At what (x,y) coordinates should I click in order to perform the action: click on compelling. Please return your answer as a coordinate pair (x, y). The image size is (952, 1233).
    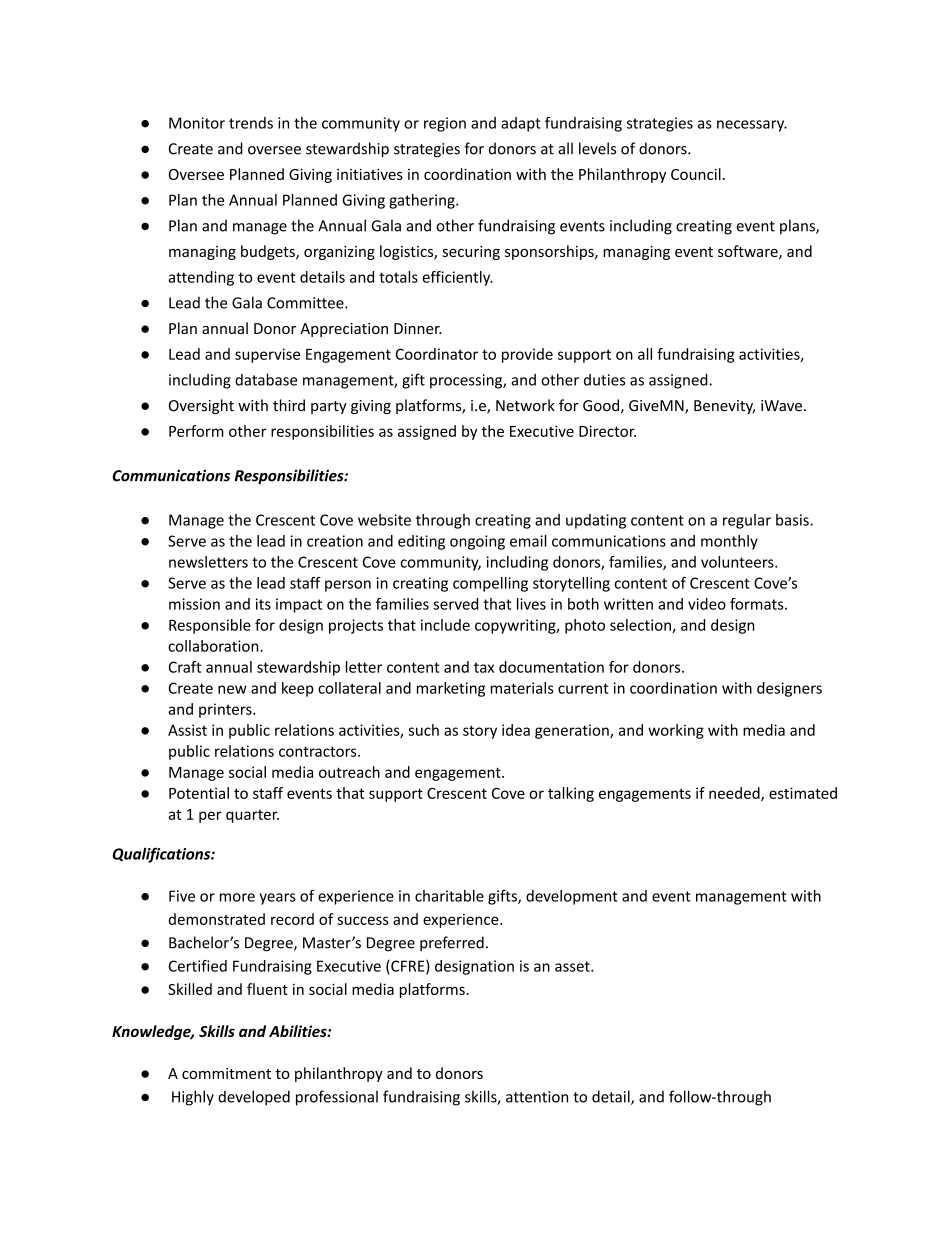
    Looking at the image, I should click on (490, 584).
